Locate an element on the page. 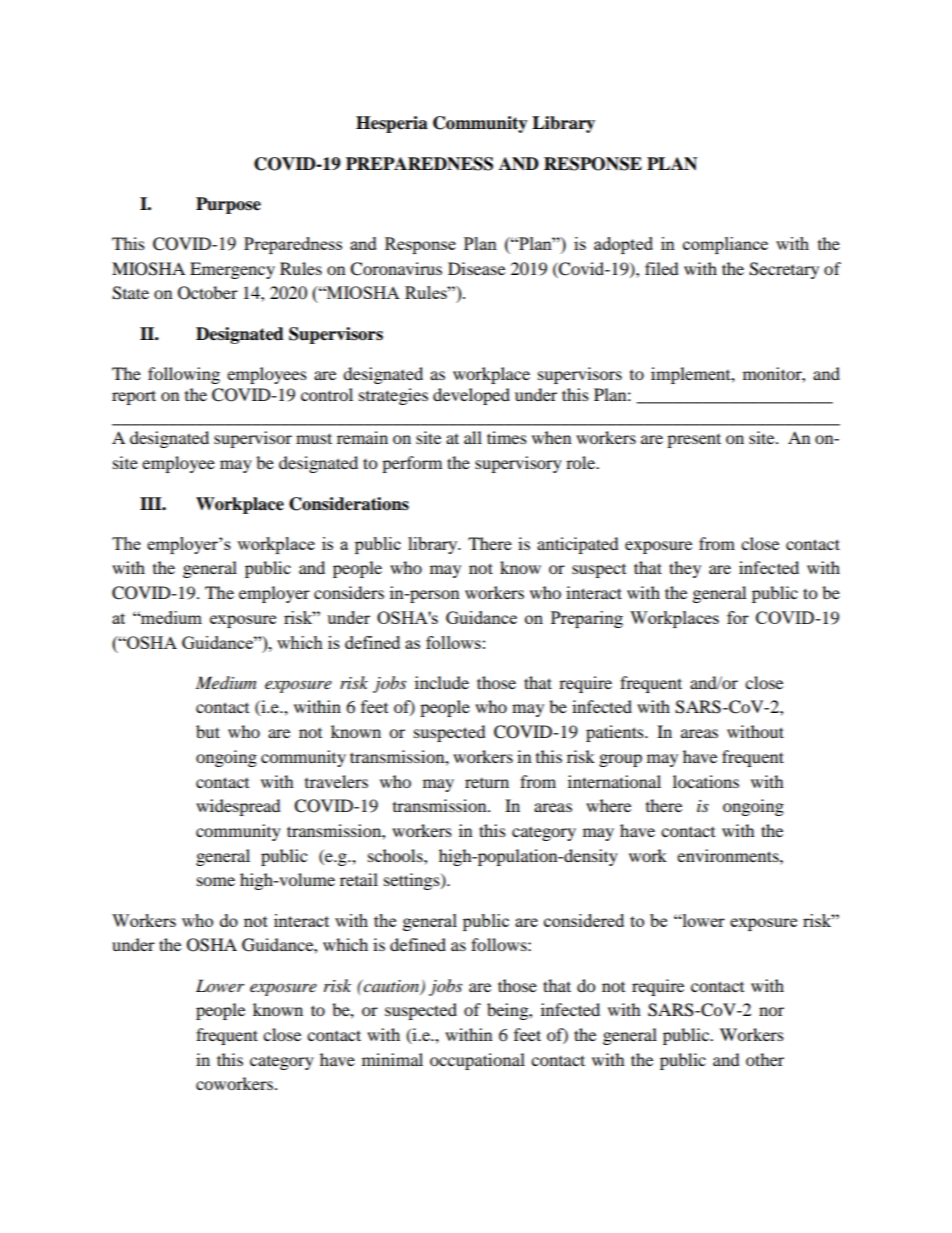 Image resolution: width=952 pixels, height=1233 pixels. they is located at coordinates (685, 569).
